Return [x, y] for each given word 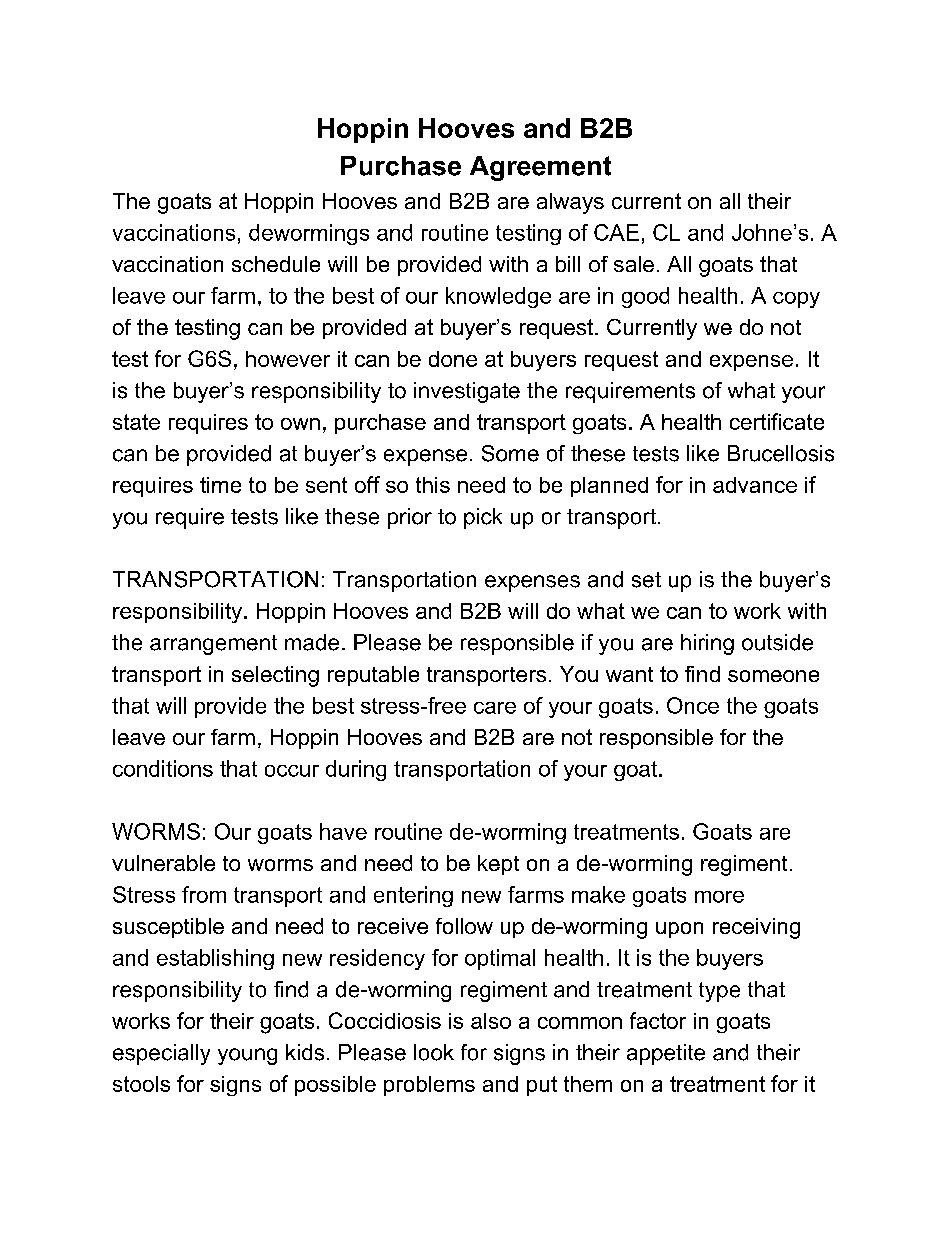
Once [693, 705]
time [220, 485]
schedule [276, 264]
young [247, 1056]
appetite [666, 1054]
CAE [616, 232]
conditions [163, 768]
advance [755, 485]
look [434, 1052]
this [433, 485]
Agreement [540, 168]
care [495, 708]
